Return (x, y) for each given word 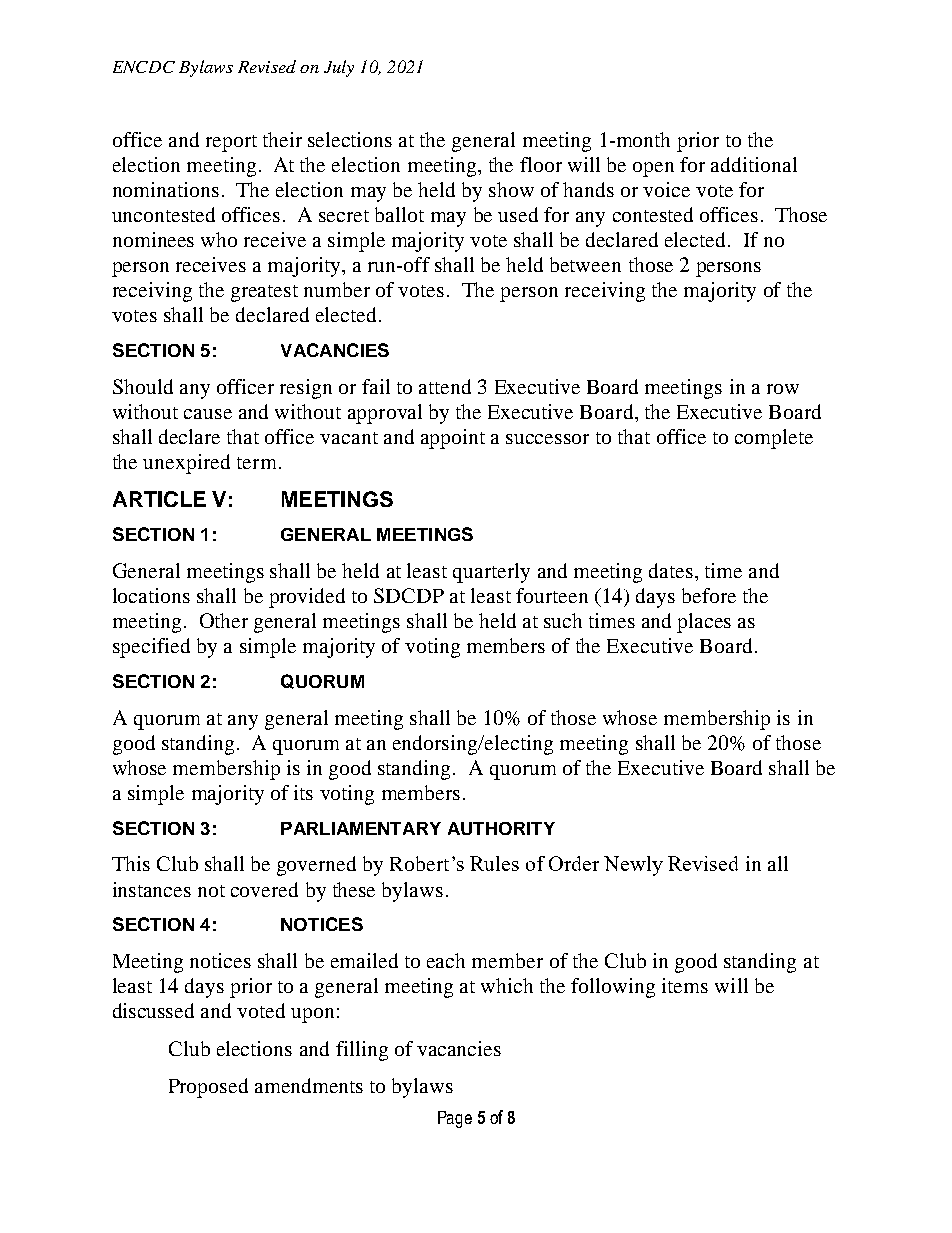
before (709, 595)
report (231, 143)
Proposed (208, 1088)
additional (754, 164)
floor (541, 164)
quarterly (491, 573)
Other (224, 620)
